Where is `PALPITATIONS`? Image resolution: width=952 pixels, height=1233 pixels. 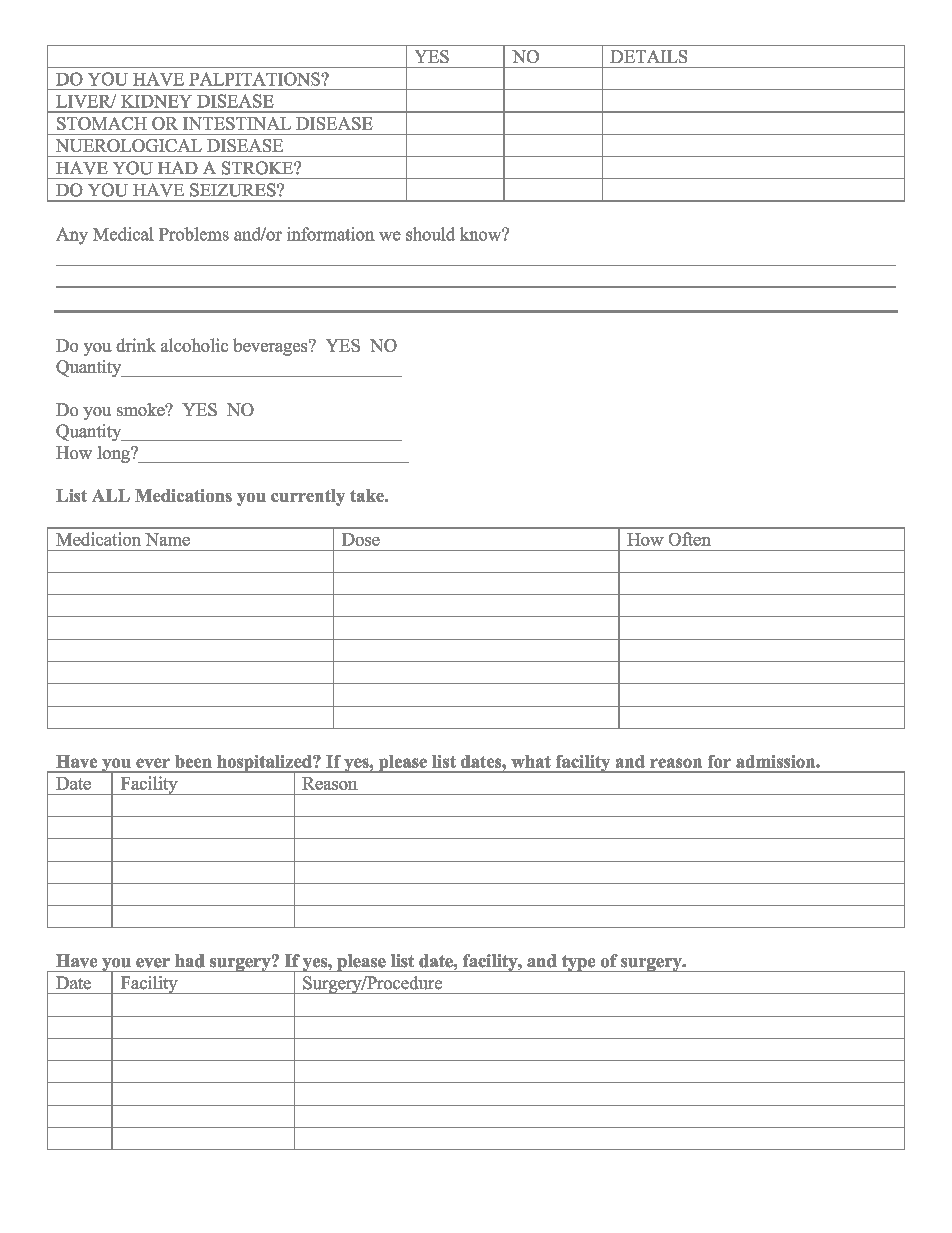
PALPITATIONS is located at coordinates (255, 79).
